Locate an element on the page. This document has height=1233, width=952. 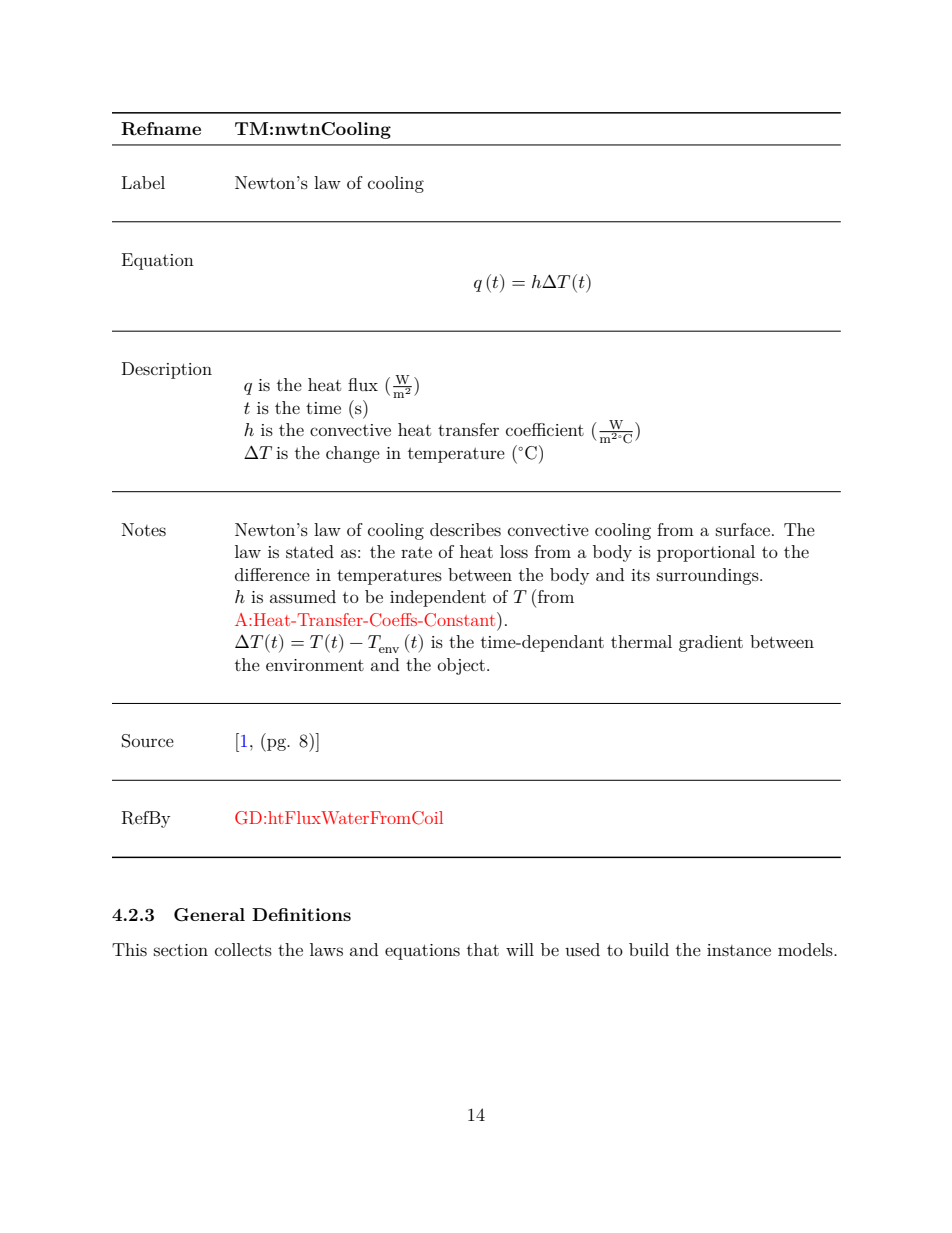
loss is located at coordinates (514, 551).
